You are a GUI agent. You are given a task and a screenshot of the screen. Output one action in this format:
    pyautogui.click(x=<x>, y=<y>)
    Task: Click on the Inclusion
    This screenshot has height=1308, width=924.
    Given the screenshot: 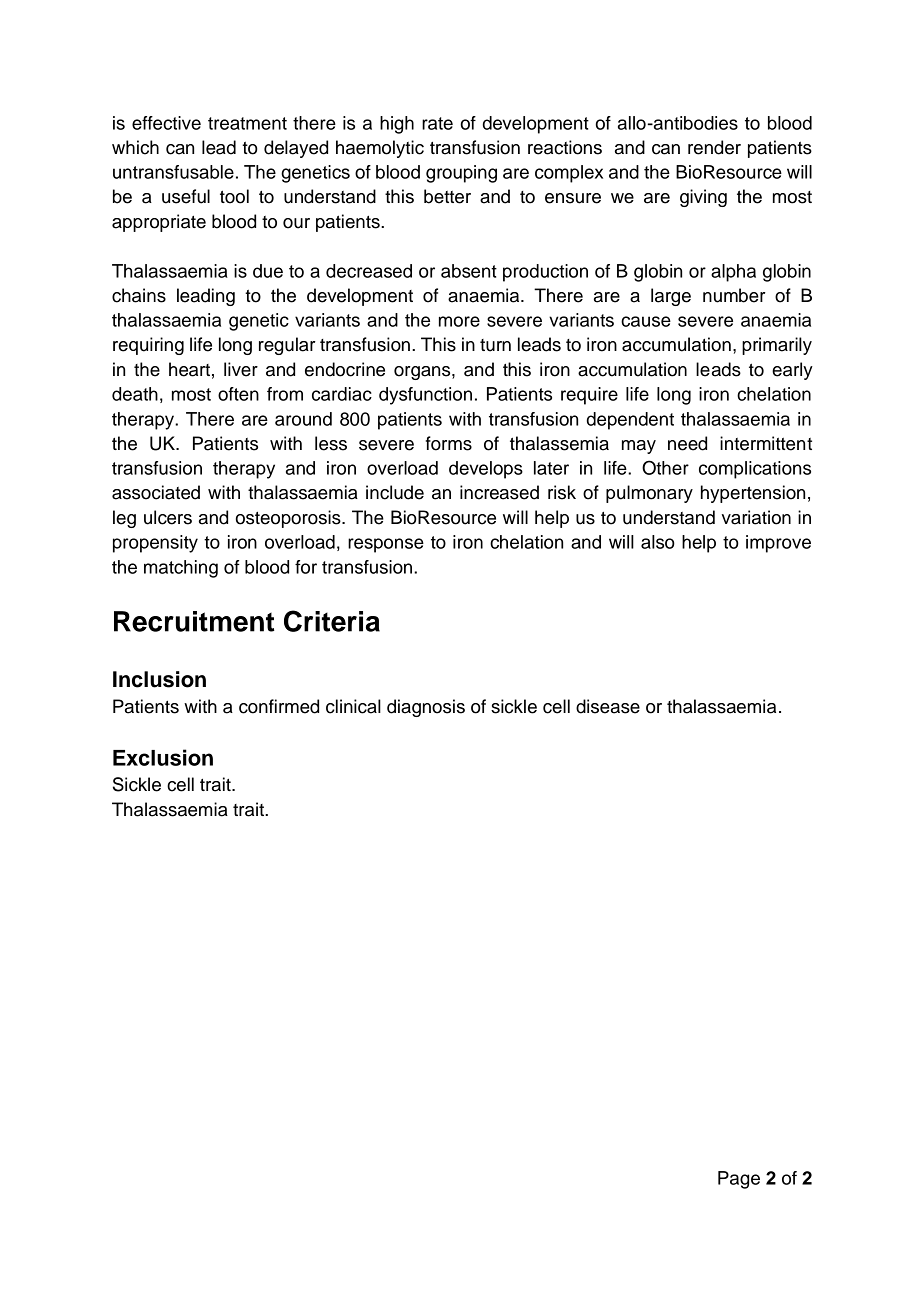 What is the action you would take?
    pyautogui.click(x=159, y=679)
